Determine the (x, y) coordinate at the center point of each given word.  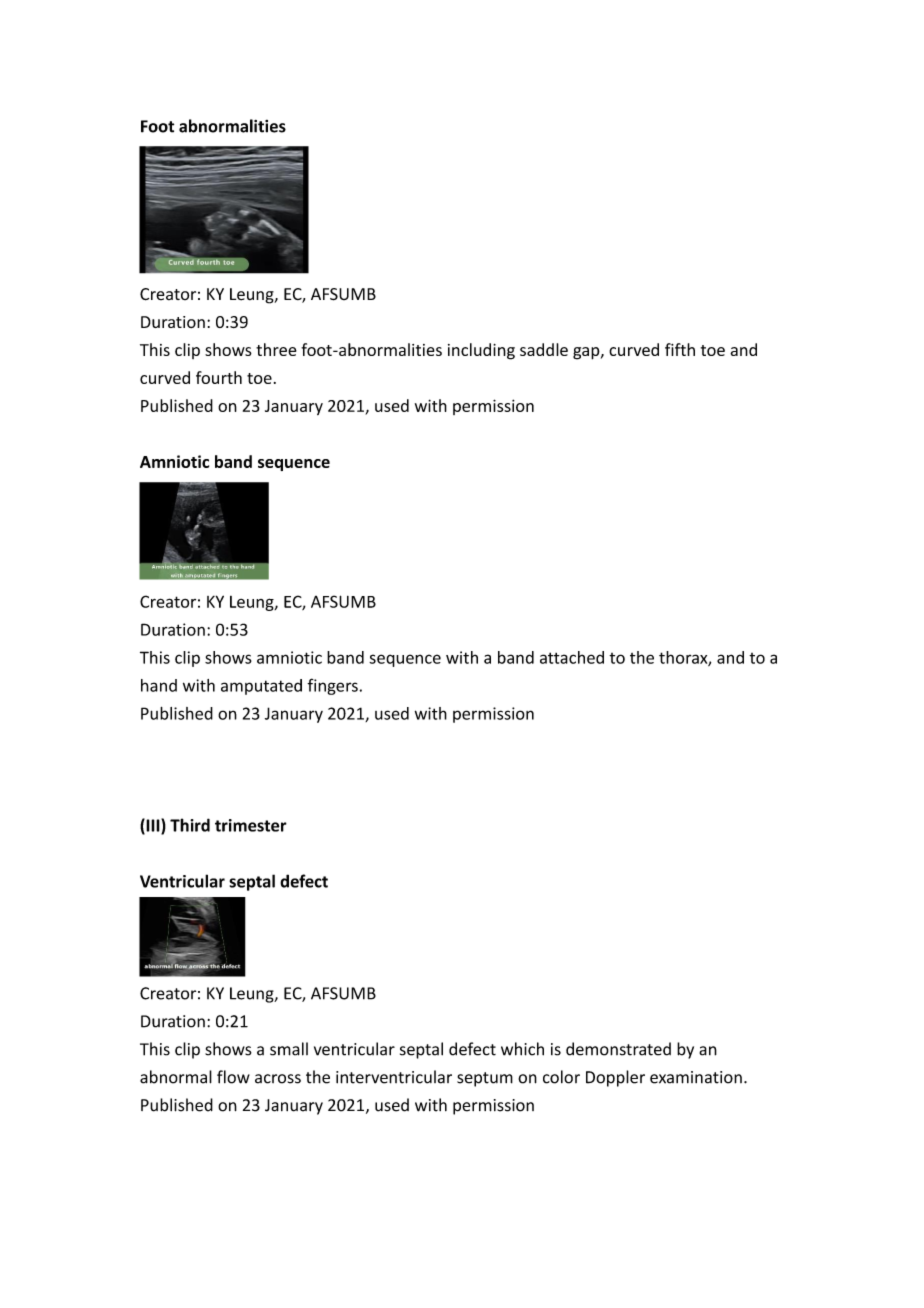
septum (485, 1079)
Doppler (615, 1078)
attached (572, 657)
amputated (261, 687)
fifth (680, 349)
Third (190, 825)
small (289, 1049)
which (522, 1049)
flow (233, 1077)
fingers (332, 686)
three (276, 349)
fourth (219, 377)
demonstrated (618, 1049)
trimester (251, 825)
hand (159, 685)
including (481, 351)
